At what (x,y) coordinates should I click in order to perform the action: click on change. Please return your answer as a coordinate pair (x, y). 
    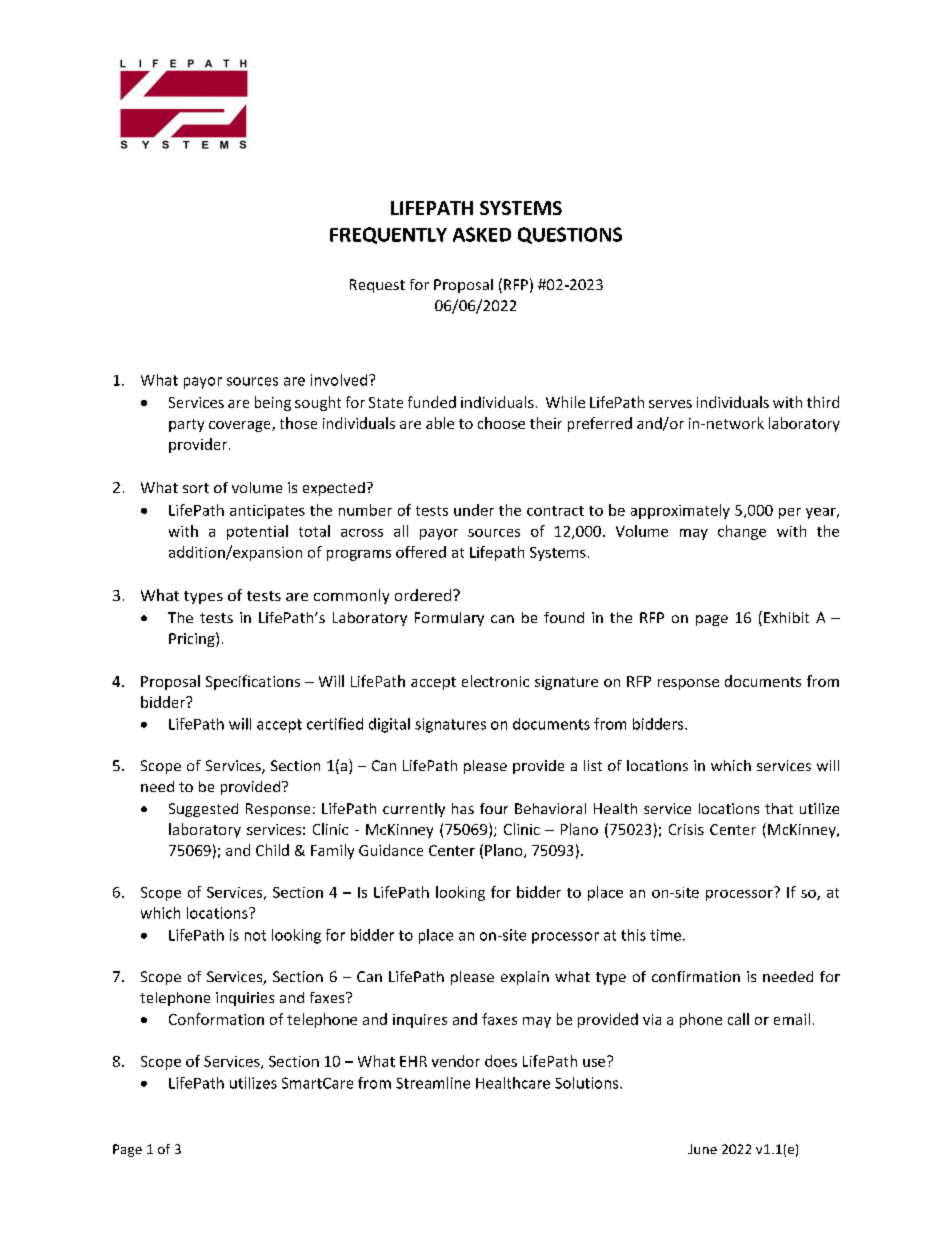
    Looking at the image, I should click on (742, 532).
